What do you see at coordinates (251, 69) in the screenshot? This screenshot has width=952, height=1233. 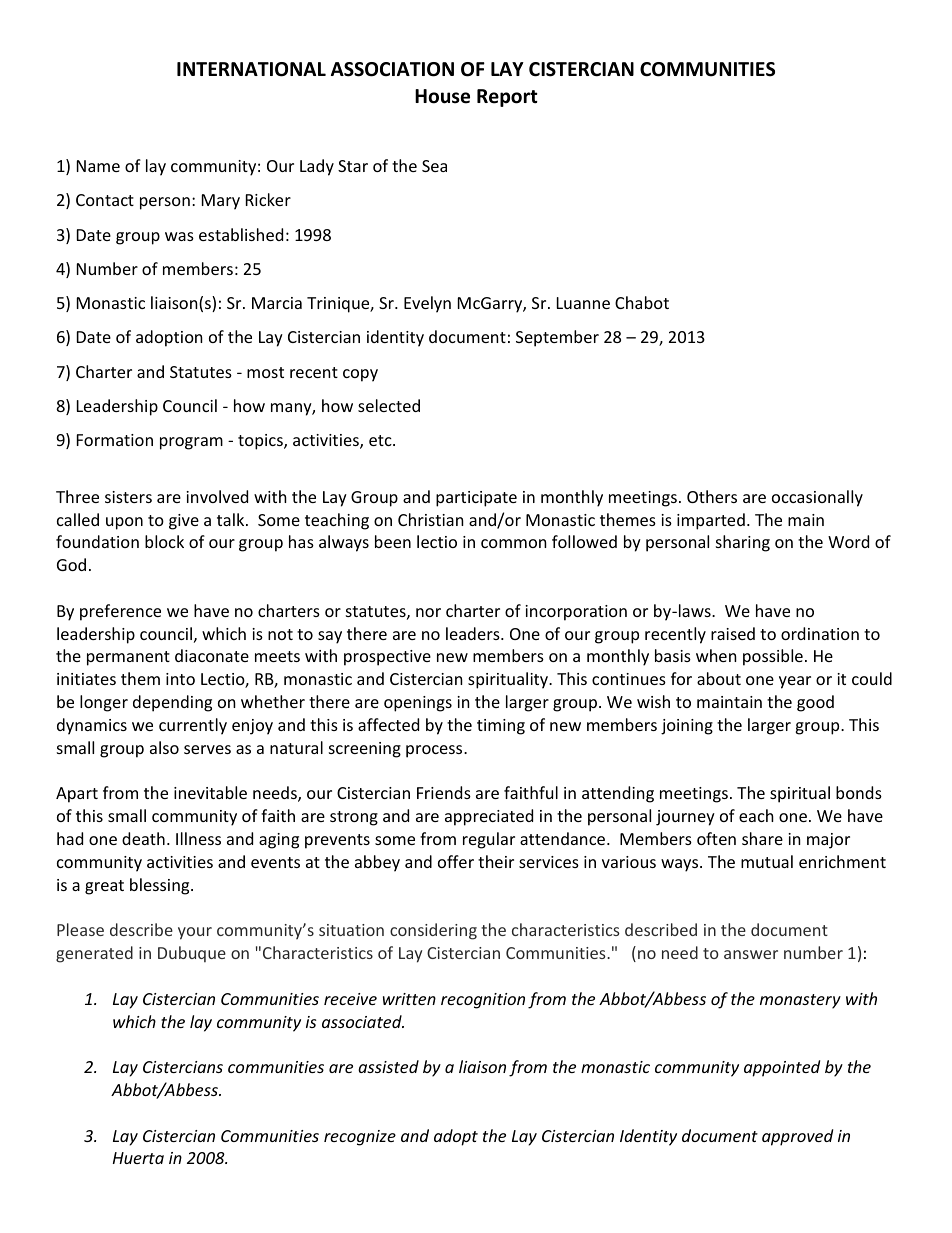 I see `INTERNATIONAL` at bounding box center [251, 69].
